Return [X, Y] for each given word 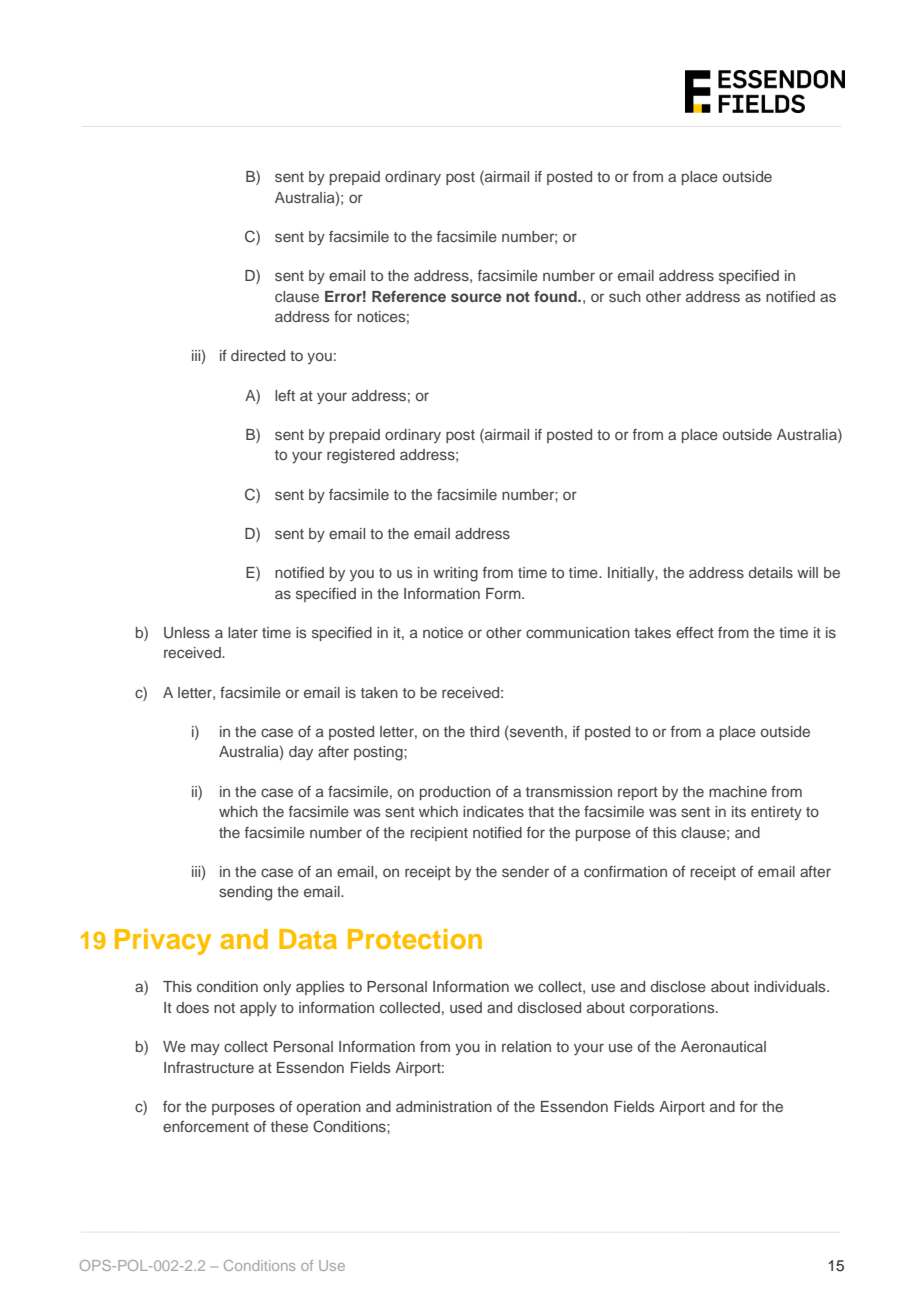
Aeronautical [723, 1046]
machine [738, 791]
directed [258, 355]
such [625, 296]
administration [444, 1106]
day [301, 753]
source [476, 297]
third [484, 731]
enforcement [206, 1126]
